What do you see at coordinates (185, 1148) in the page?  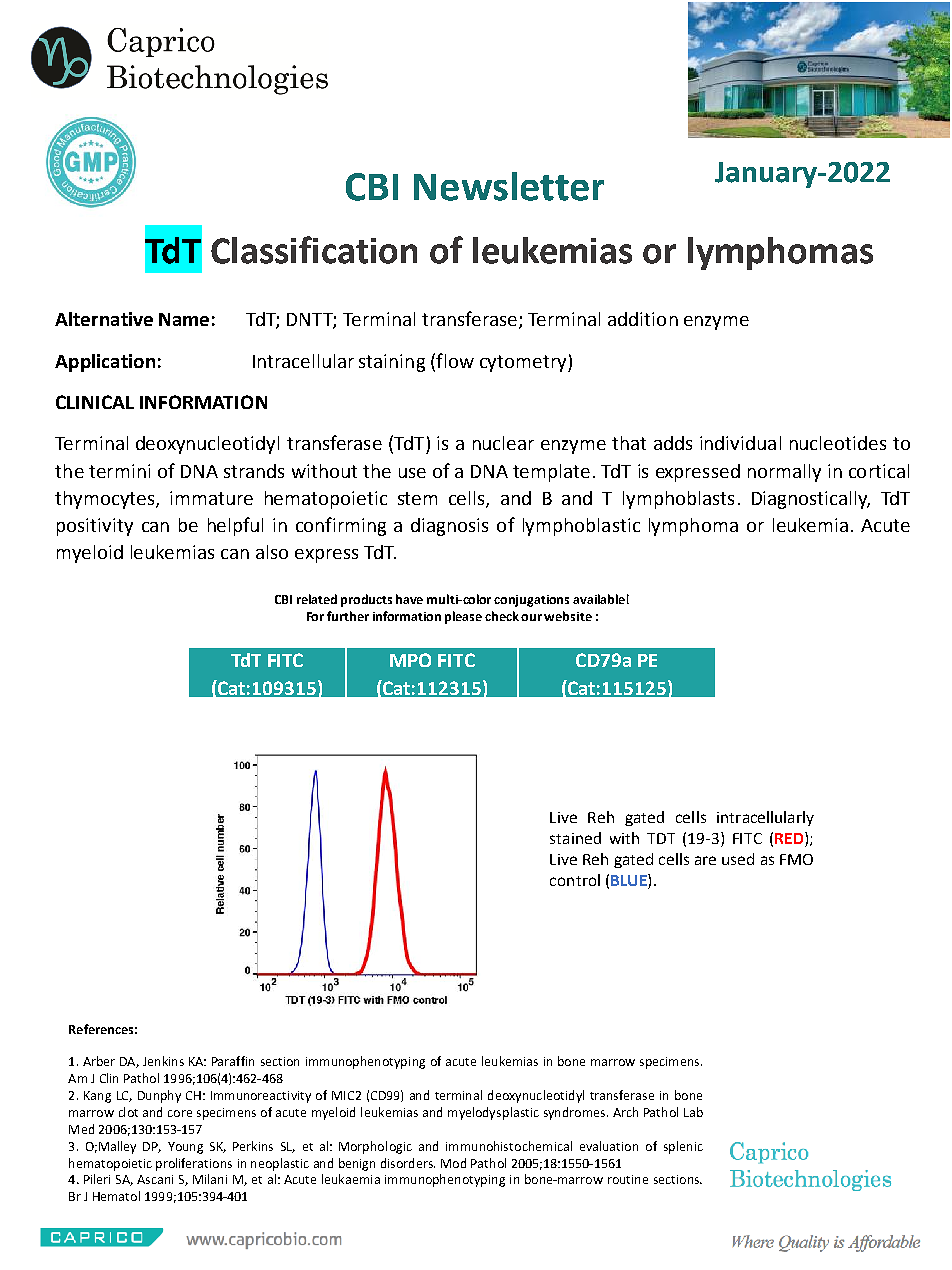 I see `Young` at bounding box center [185, 1148].
